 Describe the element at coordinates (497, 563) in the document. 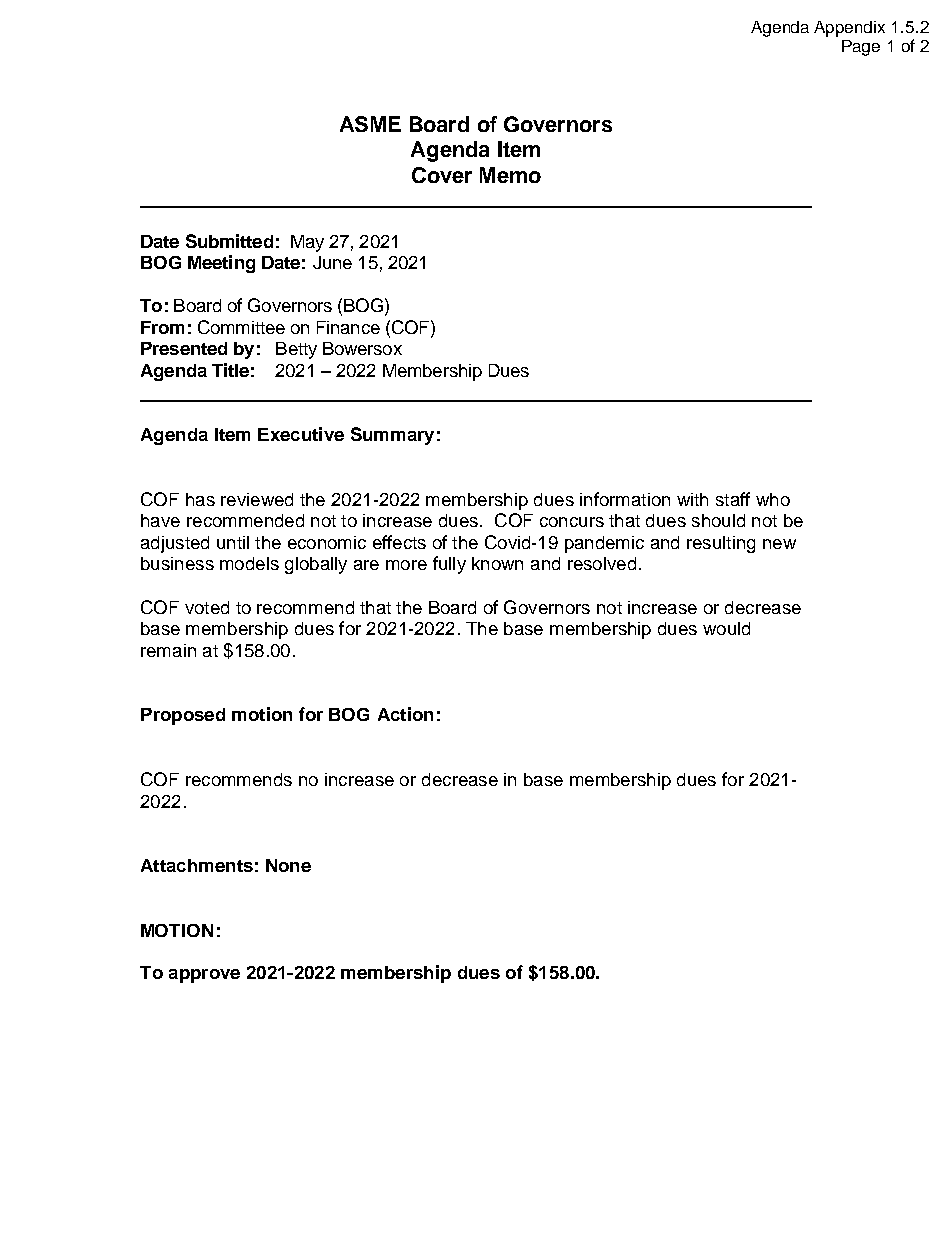

I see `known` at that location.
